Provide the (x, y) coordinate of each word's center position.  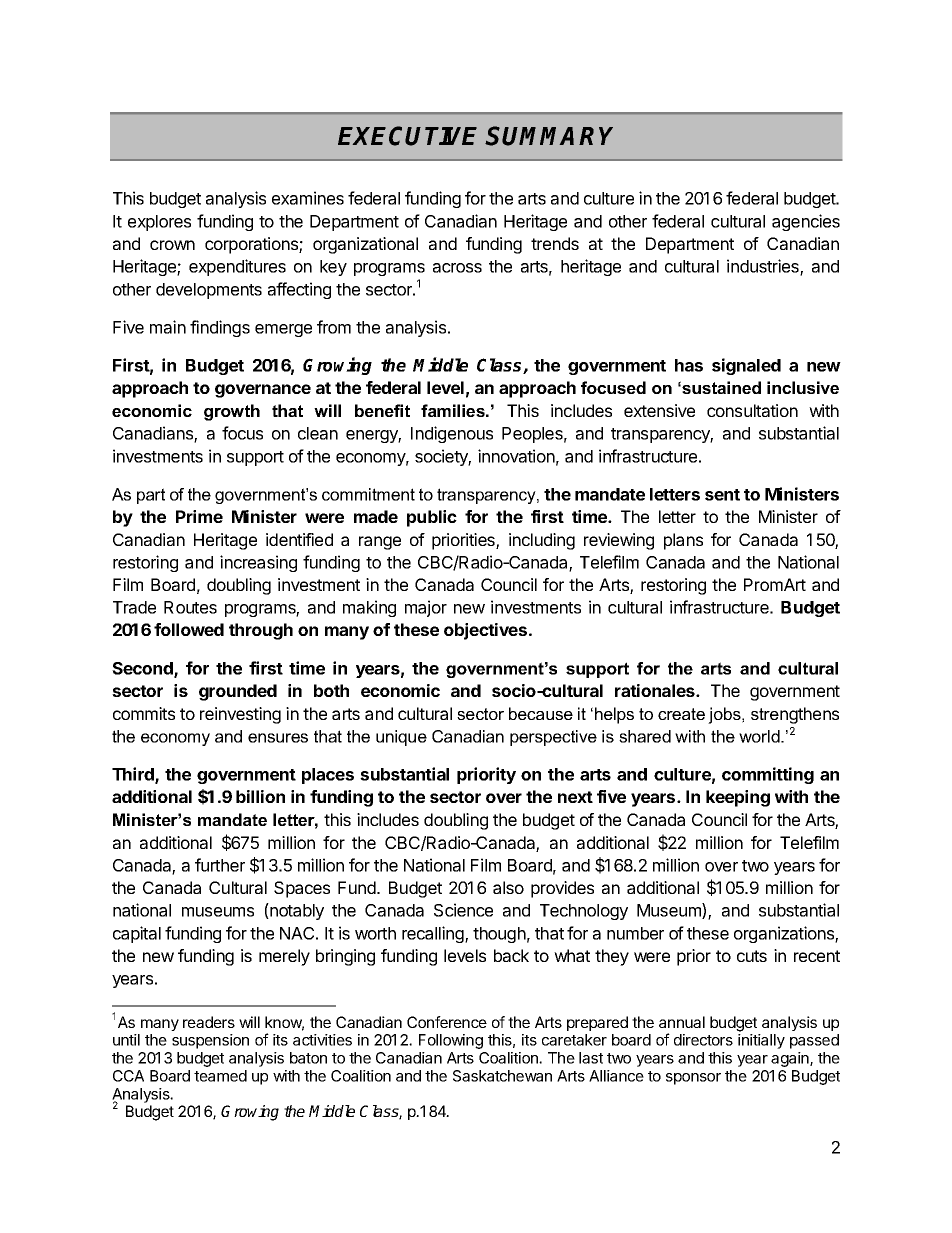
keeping (738, 798)
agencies (806, 222)
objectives (485, 631)
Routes (190, 607)
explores (159, 223)
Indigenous (452, 434)
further (220, 865)
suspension (210, 1041)
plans (683, 541)
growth (232, 412)
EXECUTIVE (407, 136)
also (508, 887)
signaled (746, 366)
